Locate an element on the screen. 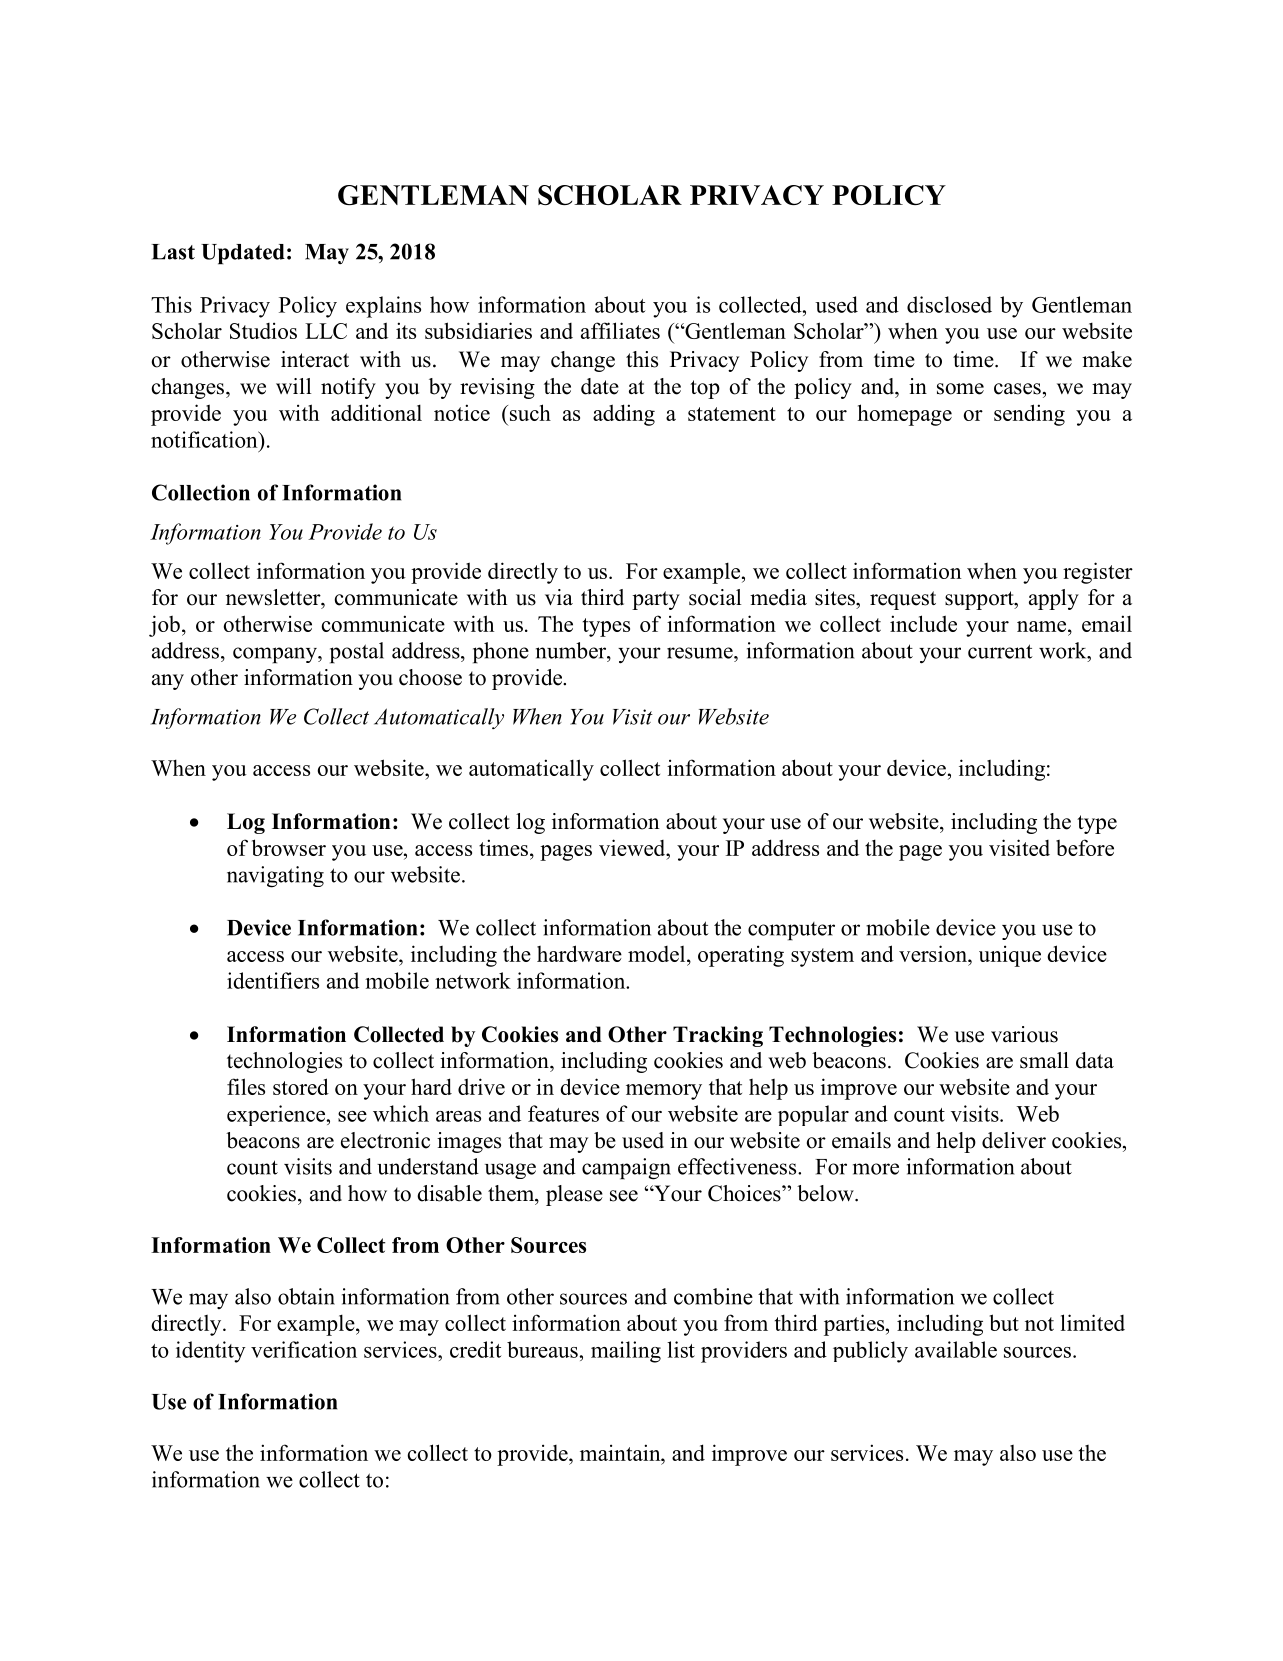 This screenshot has height=1661, width=1283. disclosed is located at coordinates (949, 304).
